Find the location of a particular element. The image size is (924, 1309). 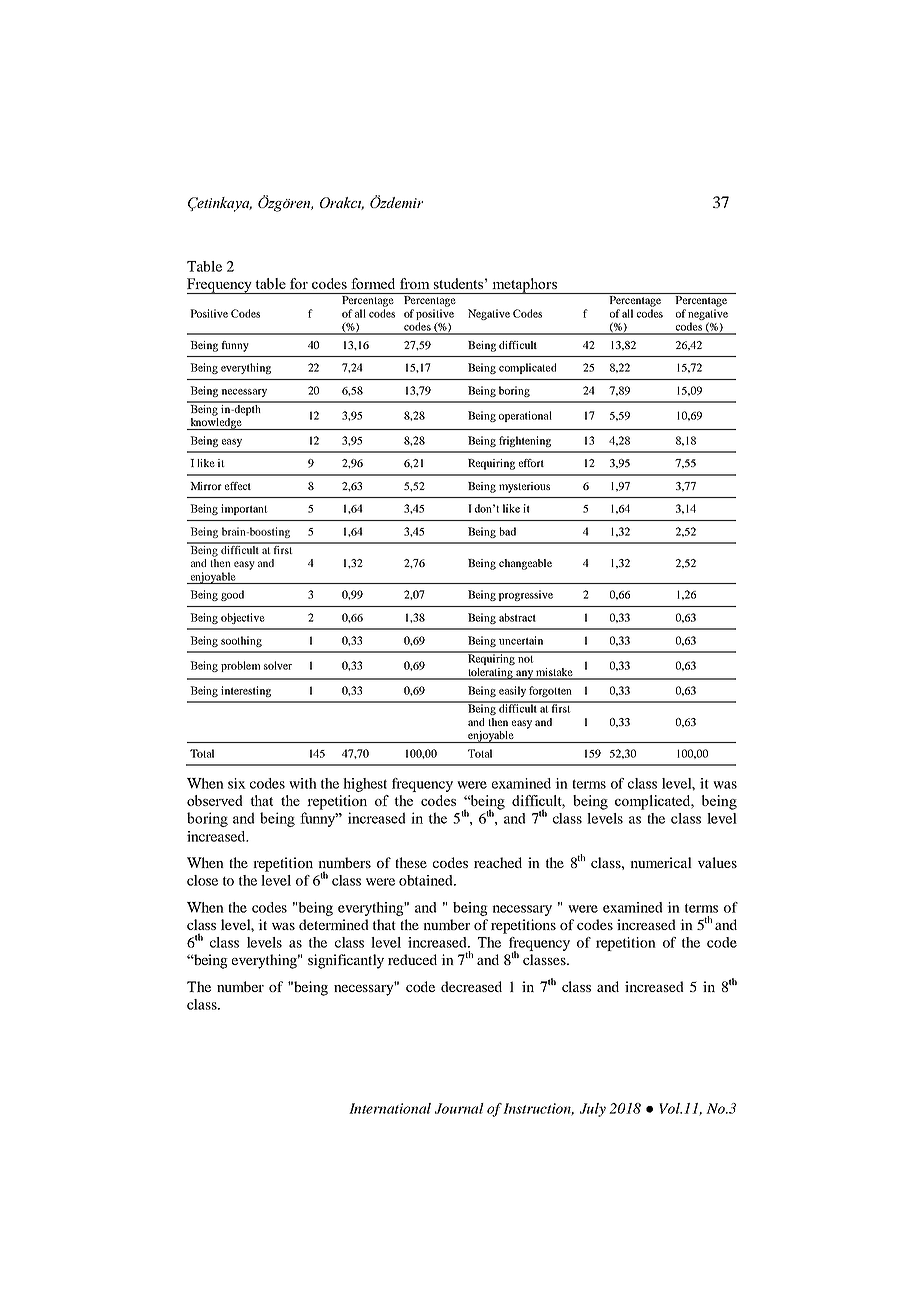

from is located at coordinates (414, 283).
